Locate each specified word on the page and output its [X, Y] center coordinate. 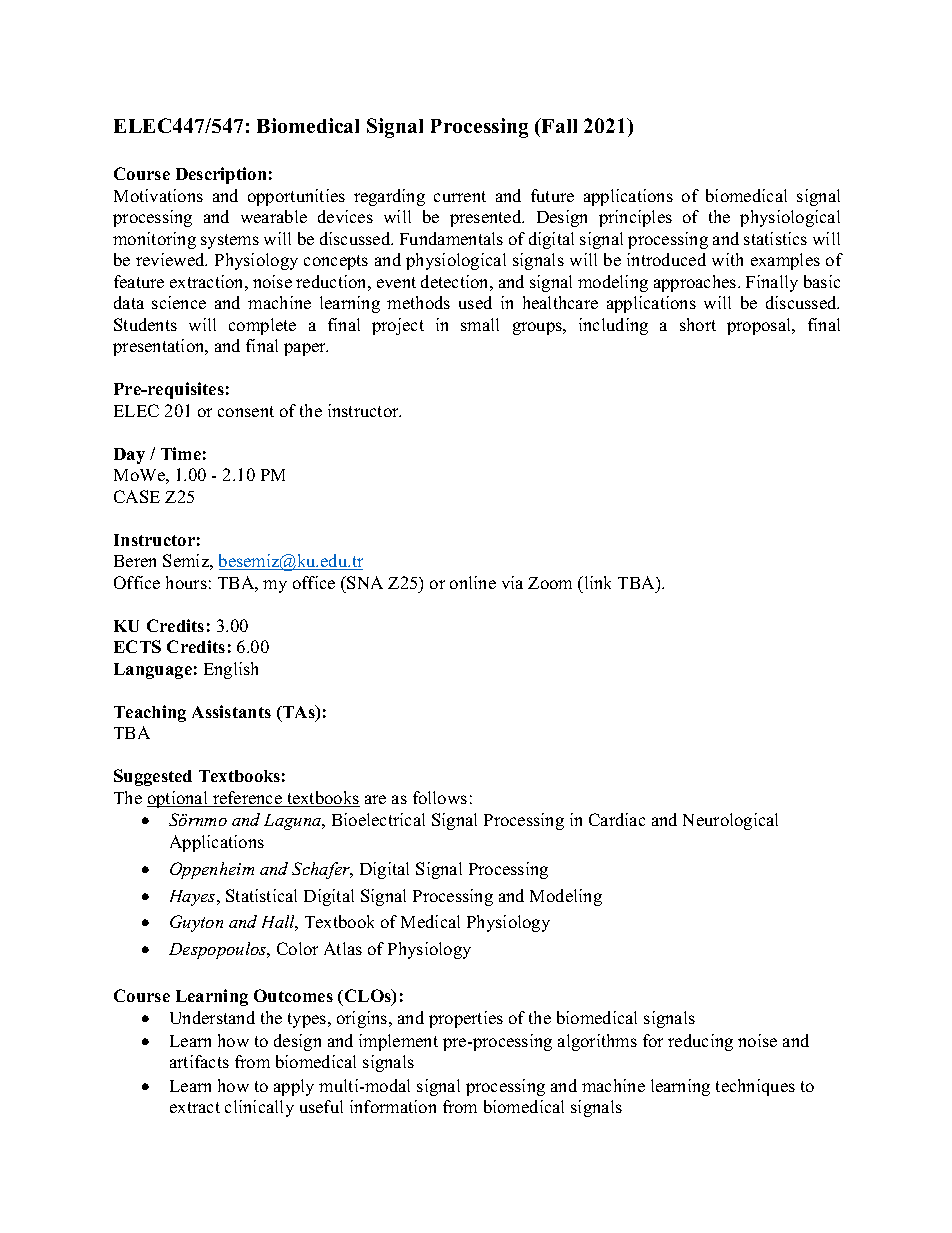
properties [466, 1019]
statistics [775, 238]
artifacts [199, 1061]
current [460, 196]
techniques [755, 1087]
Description [221, 175]
